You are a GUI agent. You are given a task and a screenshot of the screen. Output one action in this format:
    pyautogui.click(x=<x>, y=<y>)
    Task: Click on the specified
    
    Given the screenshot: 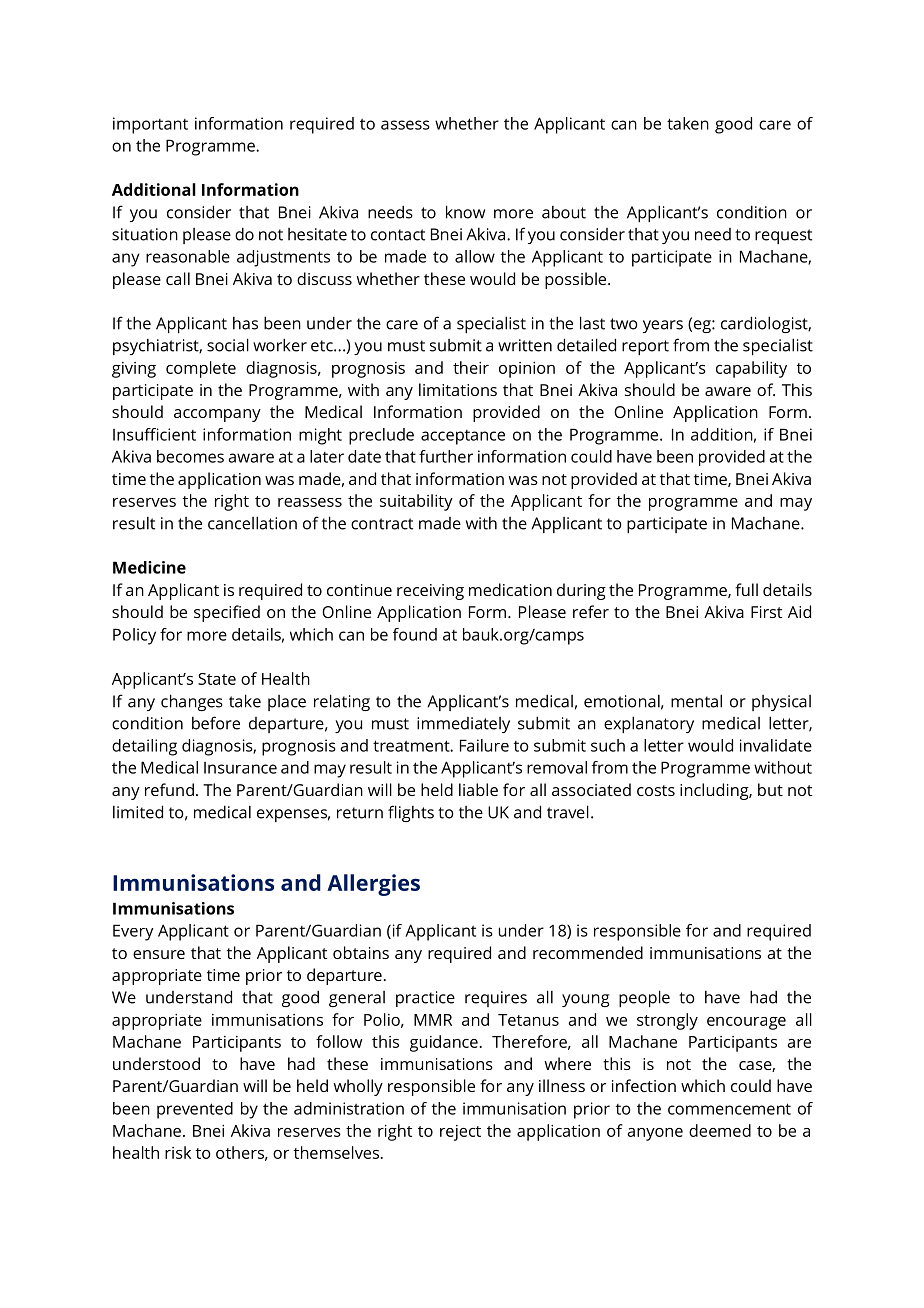 What is the action you would take?
    pyautogui.click(x=227, y=613)
